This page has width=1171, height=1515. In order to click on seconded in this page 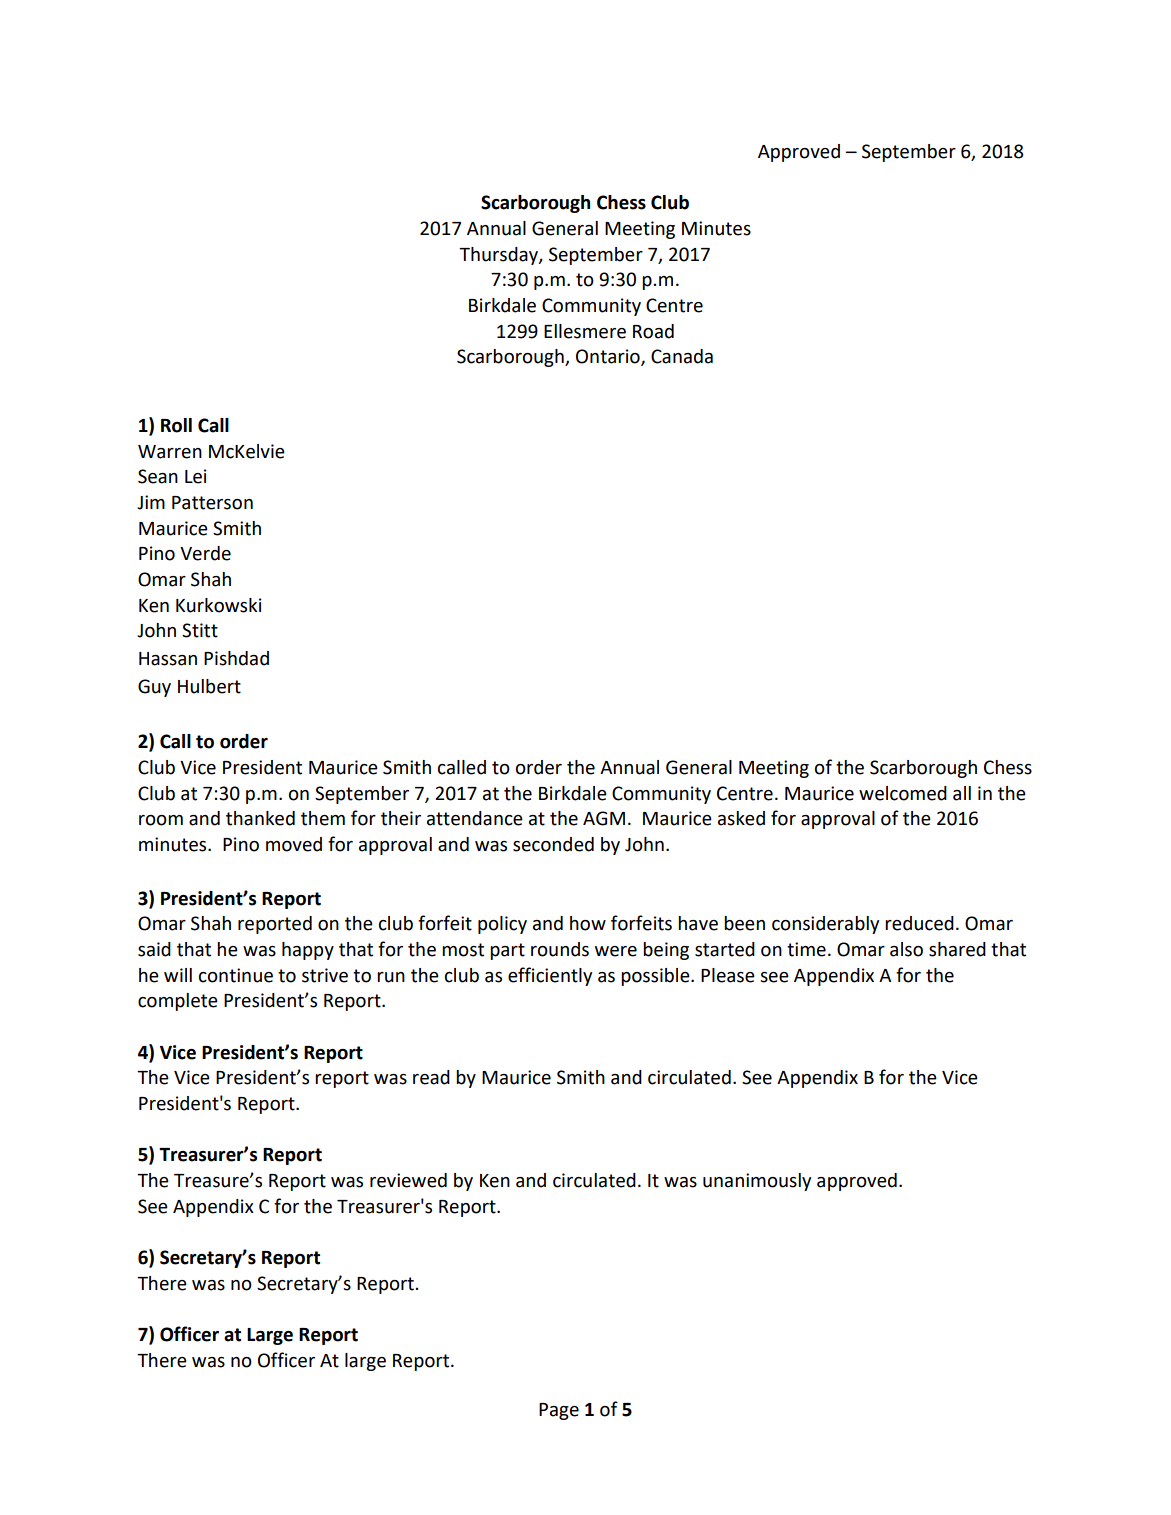, I will do `click(553, 844)`.
